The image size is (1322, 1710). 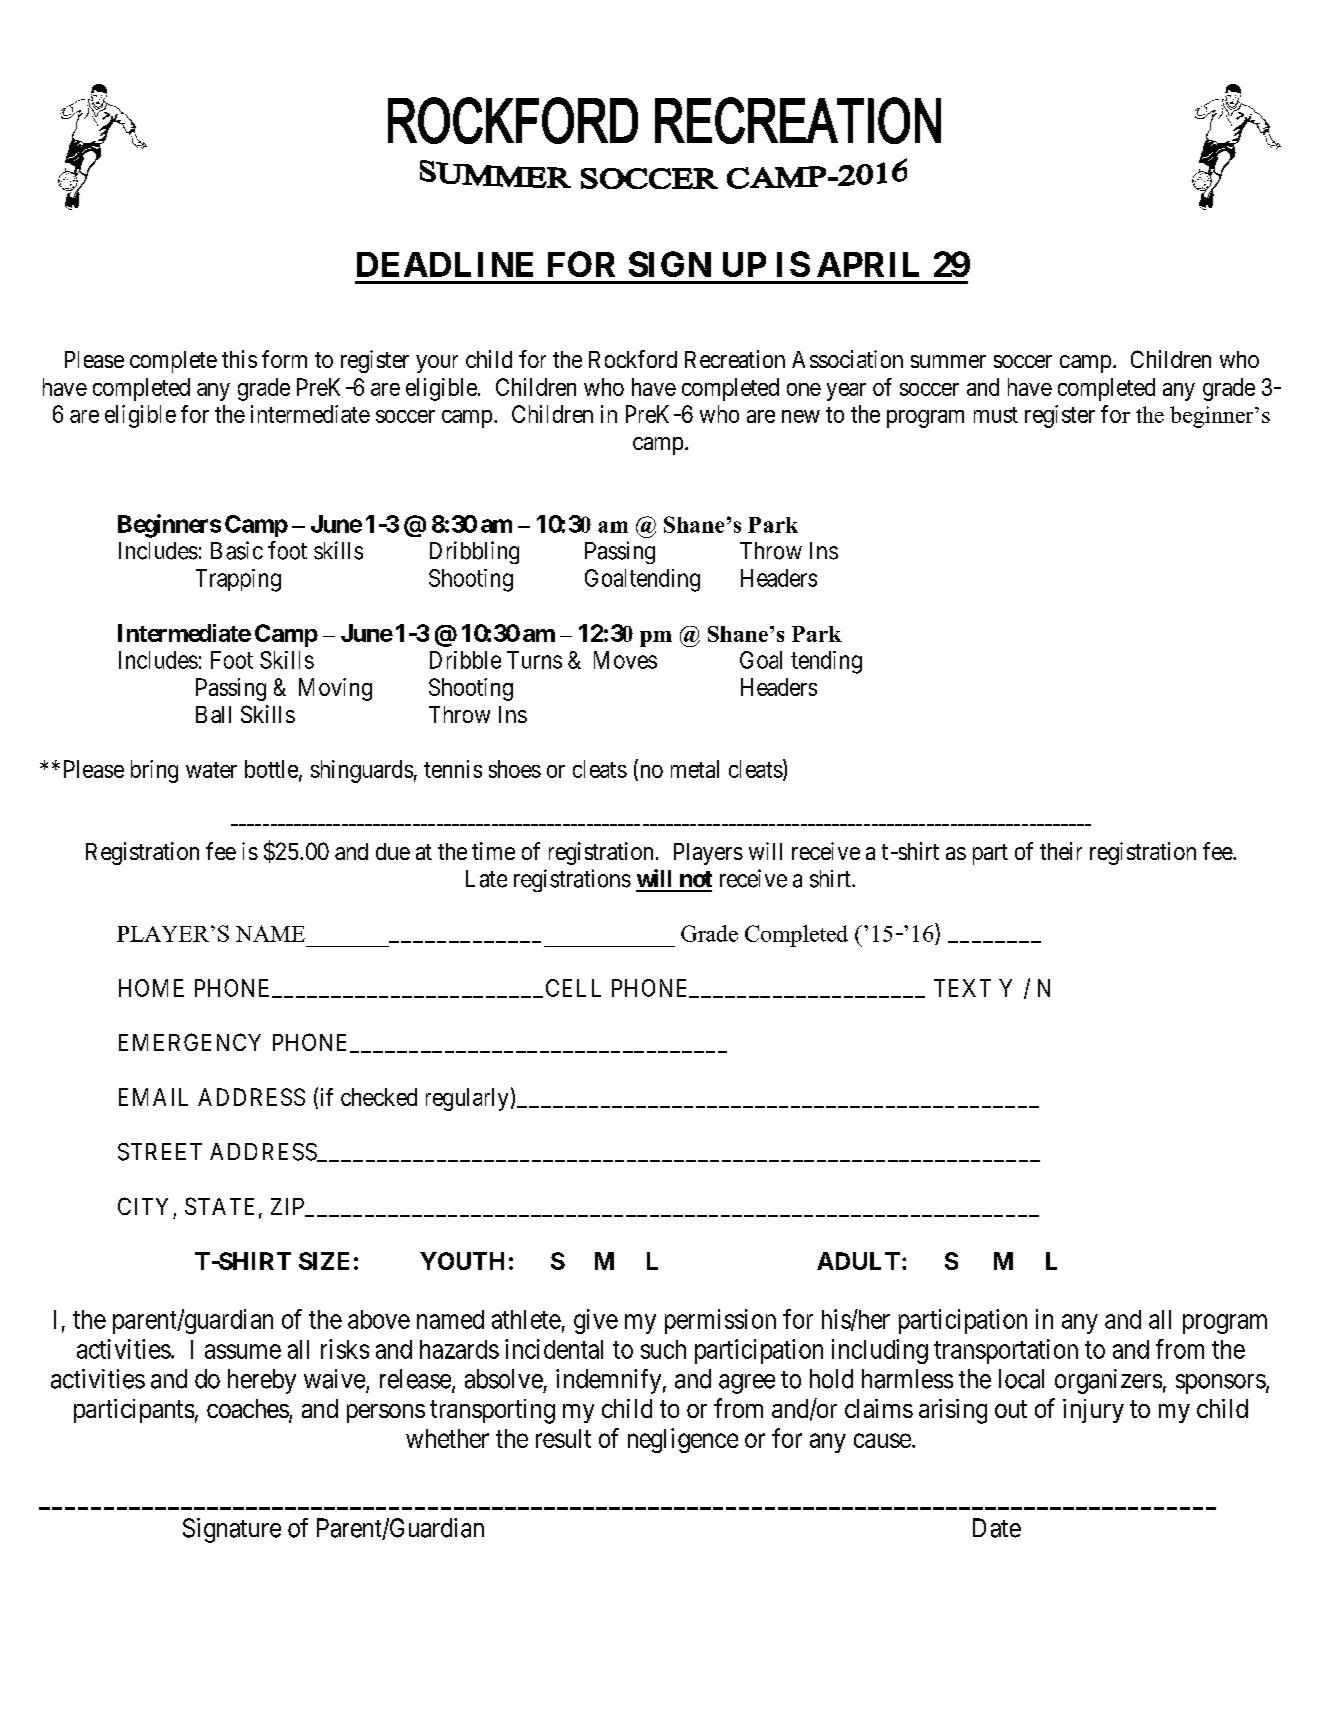 What do you see at coordinates (1061, 851) in the image?
I see `their` at bounding box center [1061, 851].
